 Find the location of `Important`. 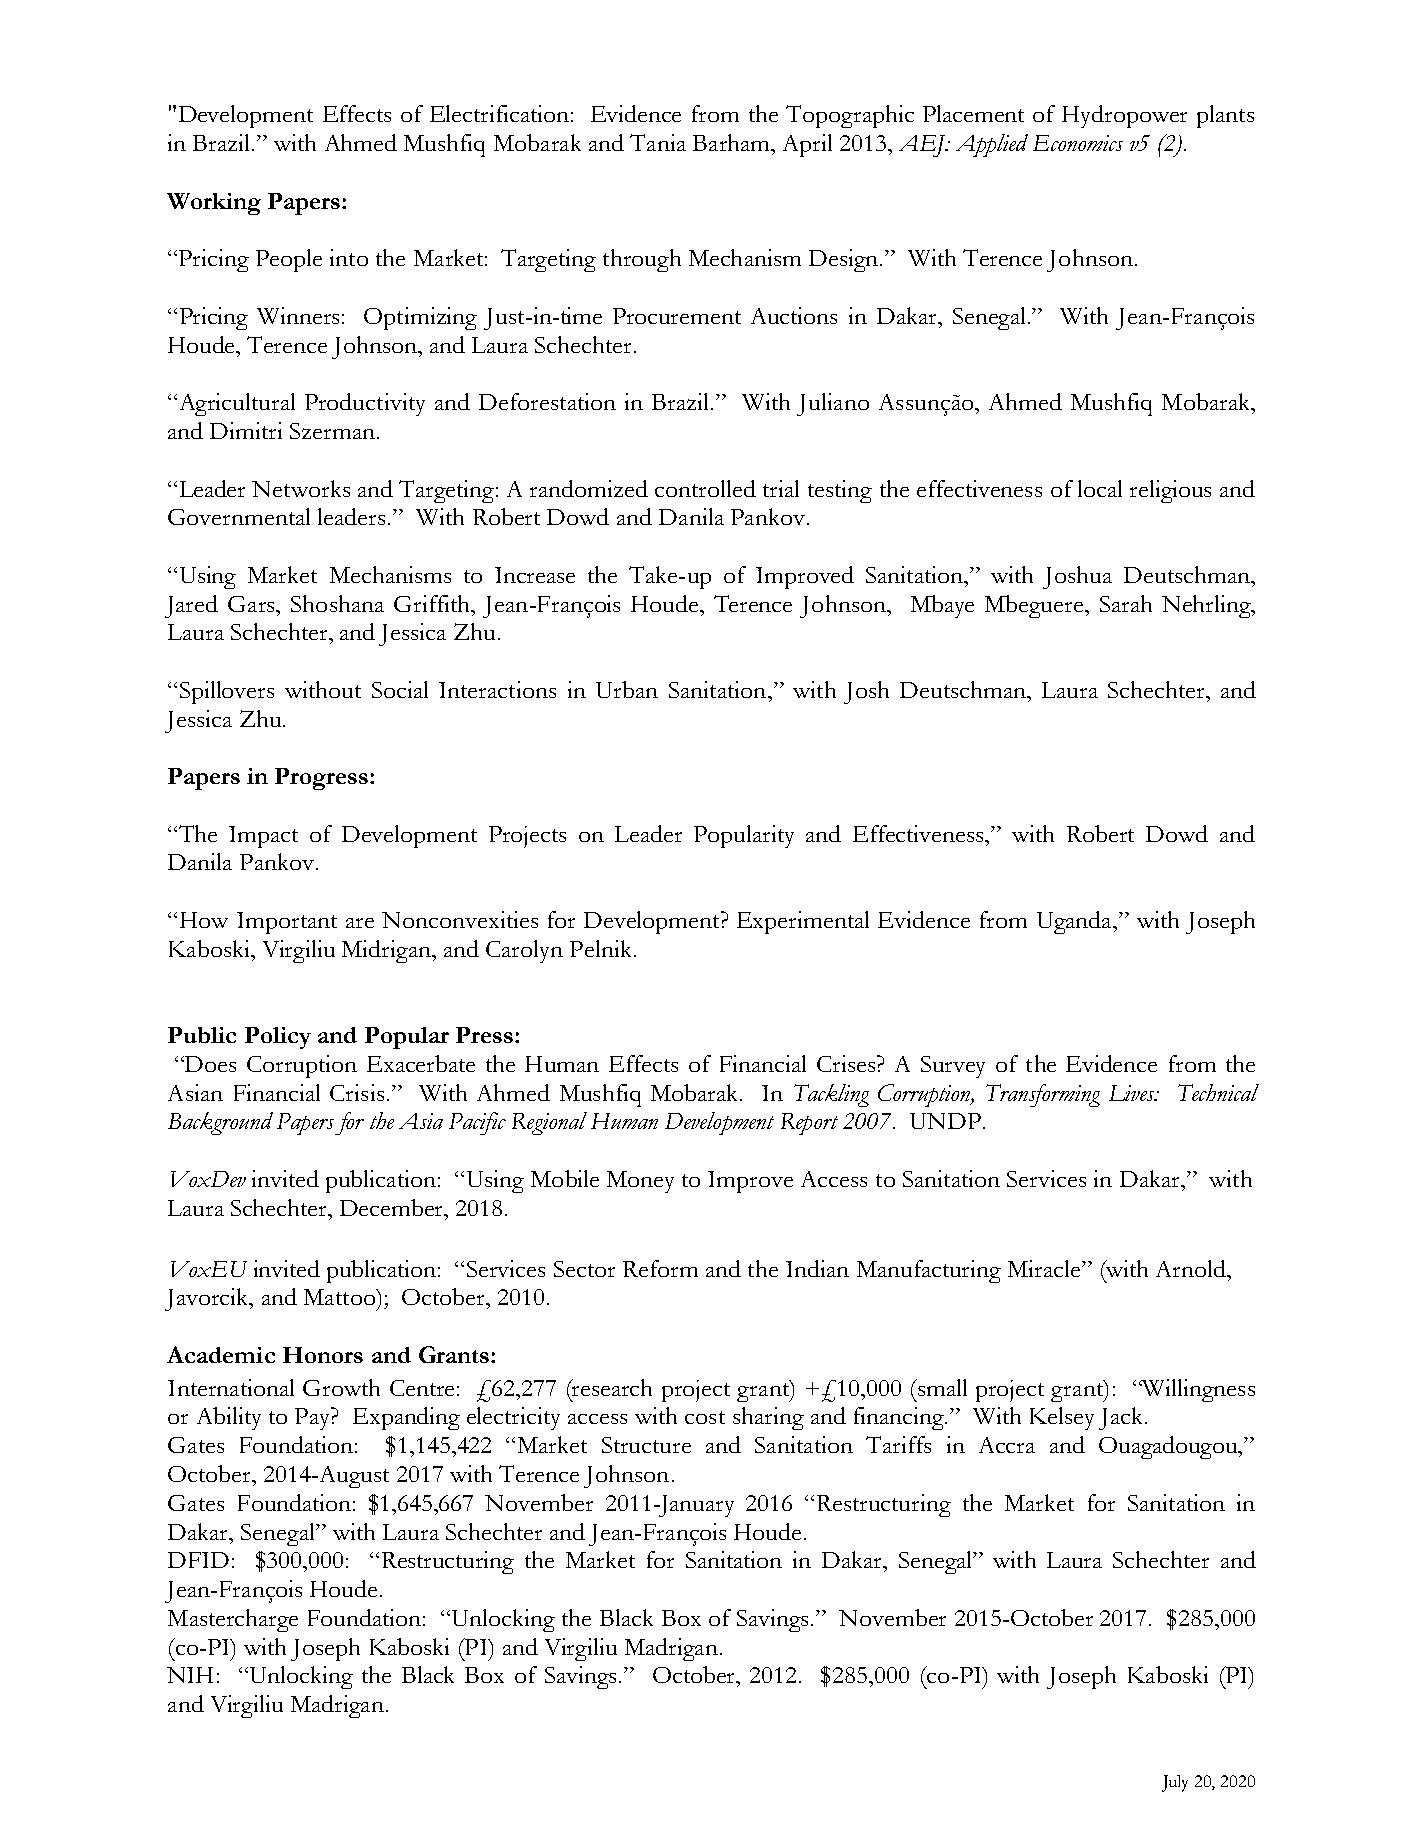

Important is located at coordinates (287, 923).
